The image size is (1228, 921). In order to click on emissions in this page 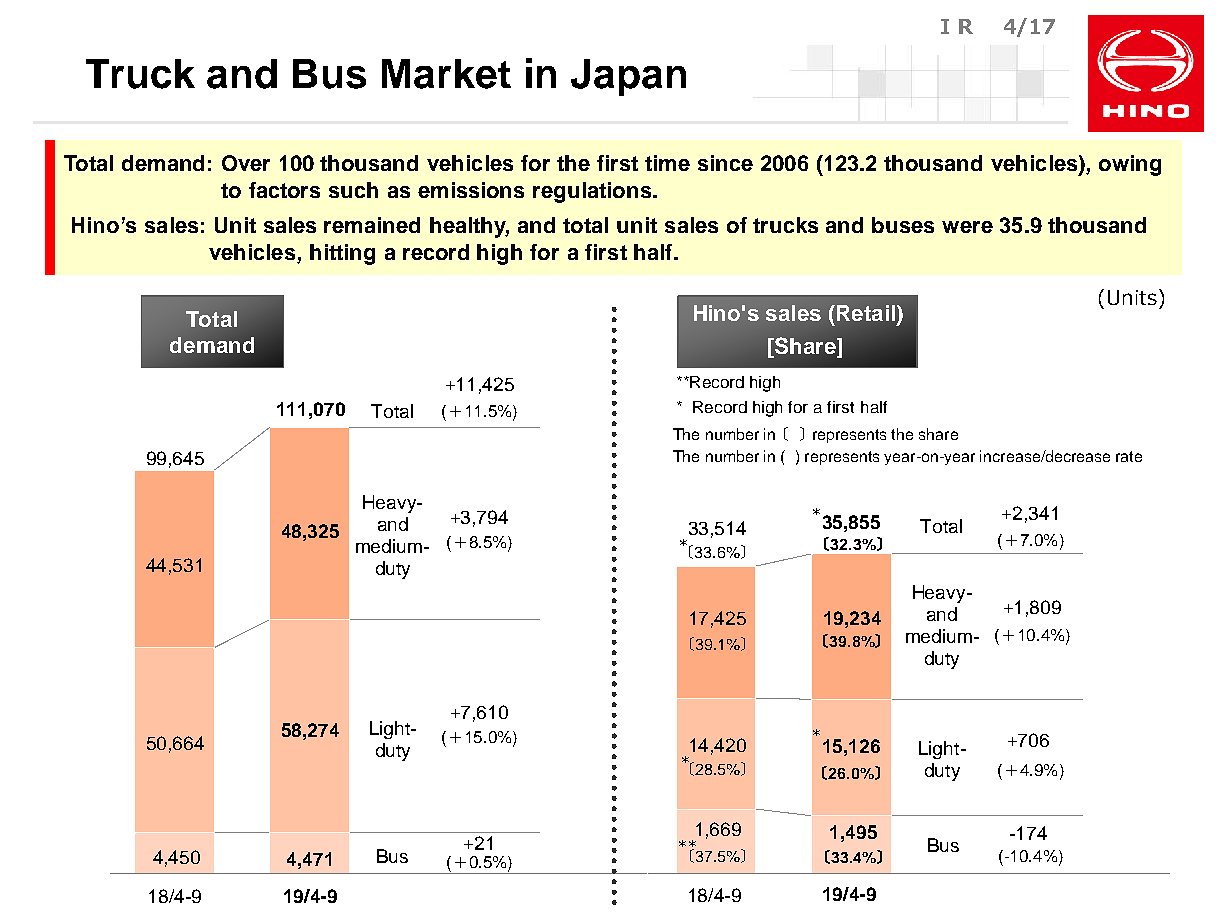, I will do `click(471, 190)`.
